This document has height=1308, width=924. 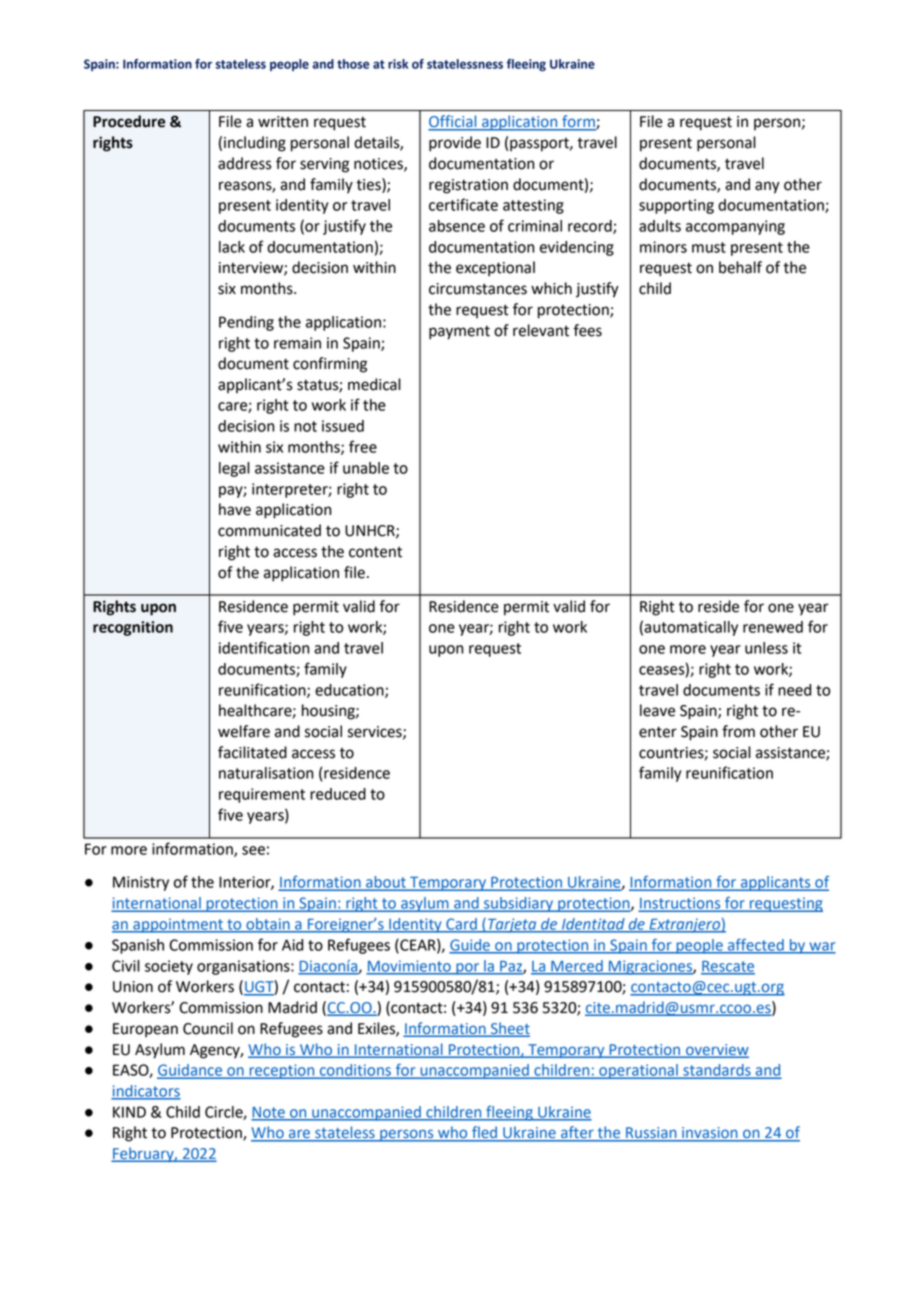 What do you see at coordinates (264, 647) in the document?
I see `identification` at bounding box center [264, 647].
